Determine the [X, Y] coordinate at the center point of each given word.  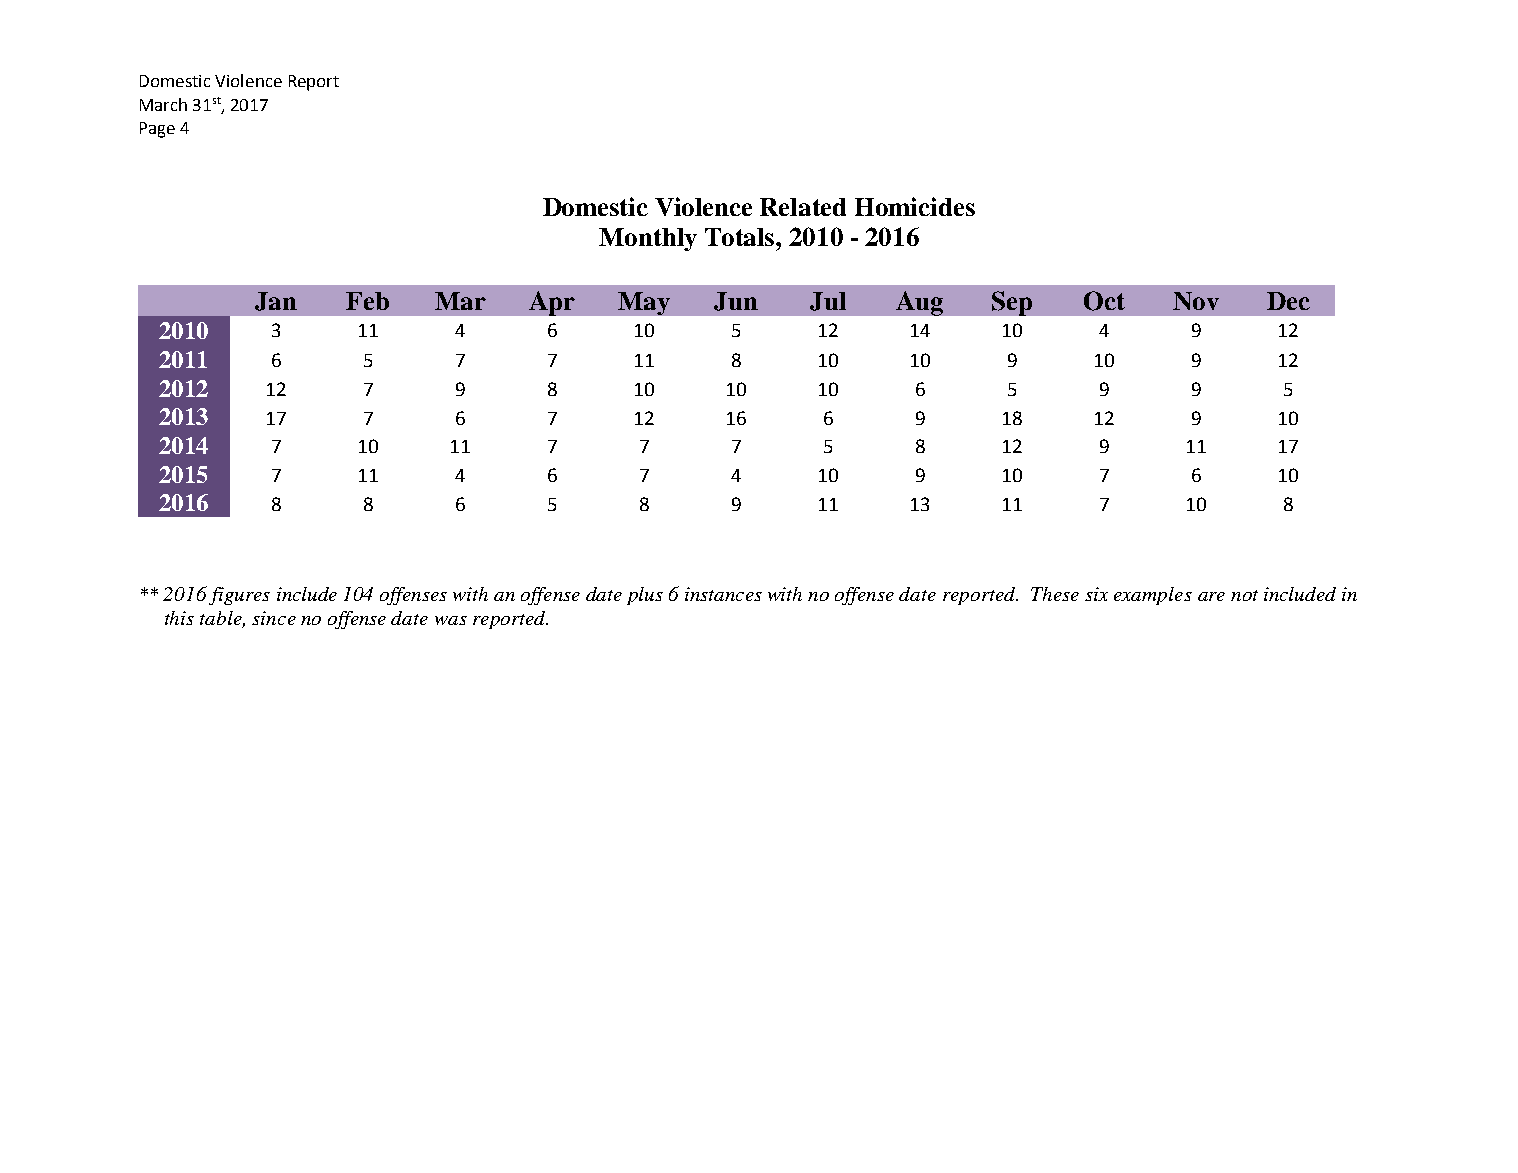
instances [723, 594]
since [274, 618]
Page [157, 130]
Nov [1196, 301]
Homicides [915, 206]
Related [803, 207]
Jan [276, 301]
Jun [736, 301]
